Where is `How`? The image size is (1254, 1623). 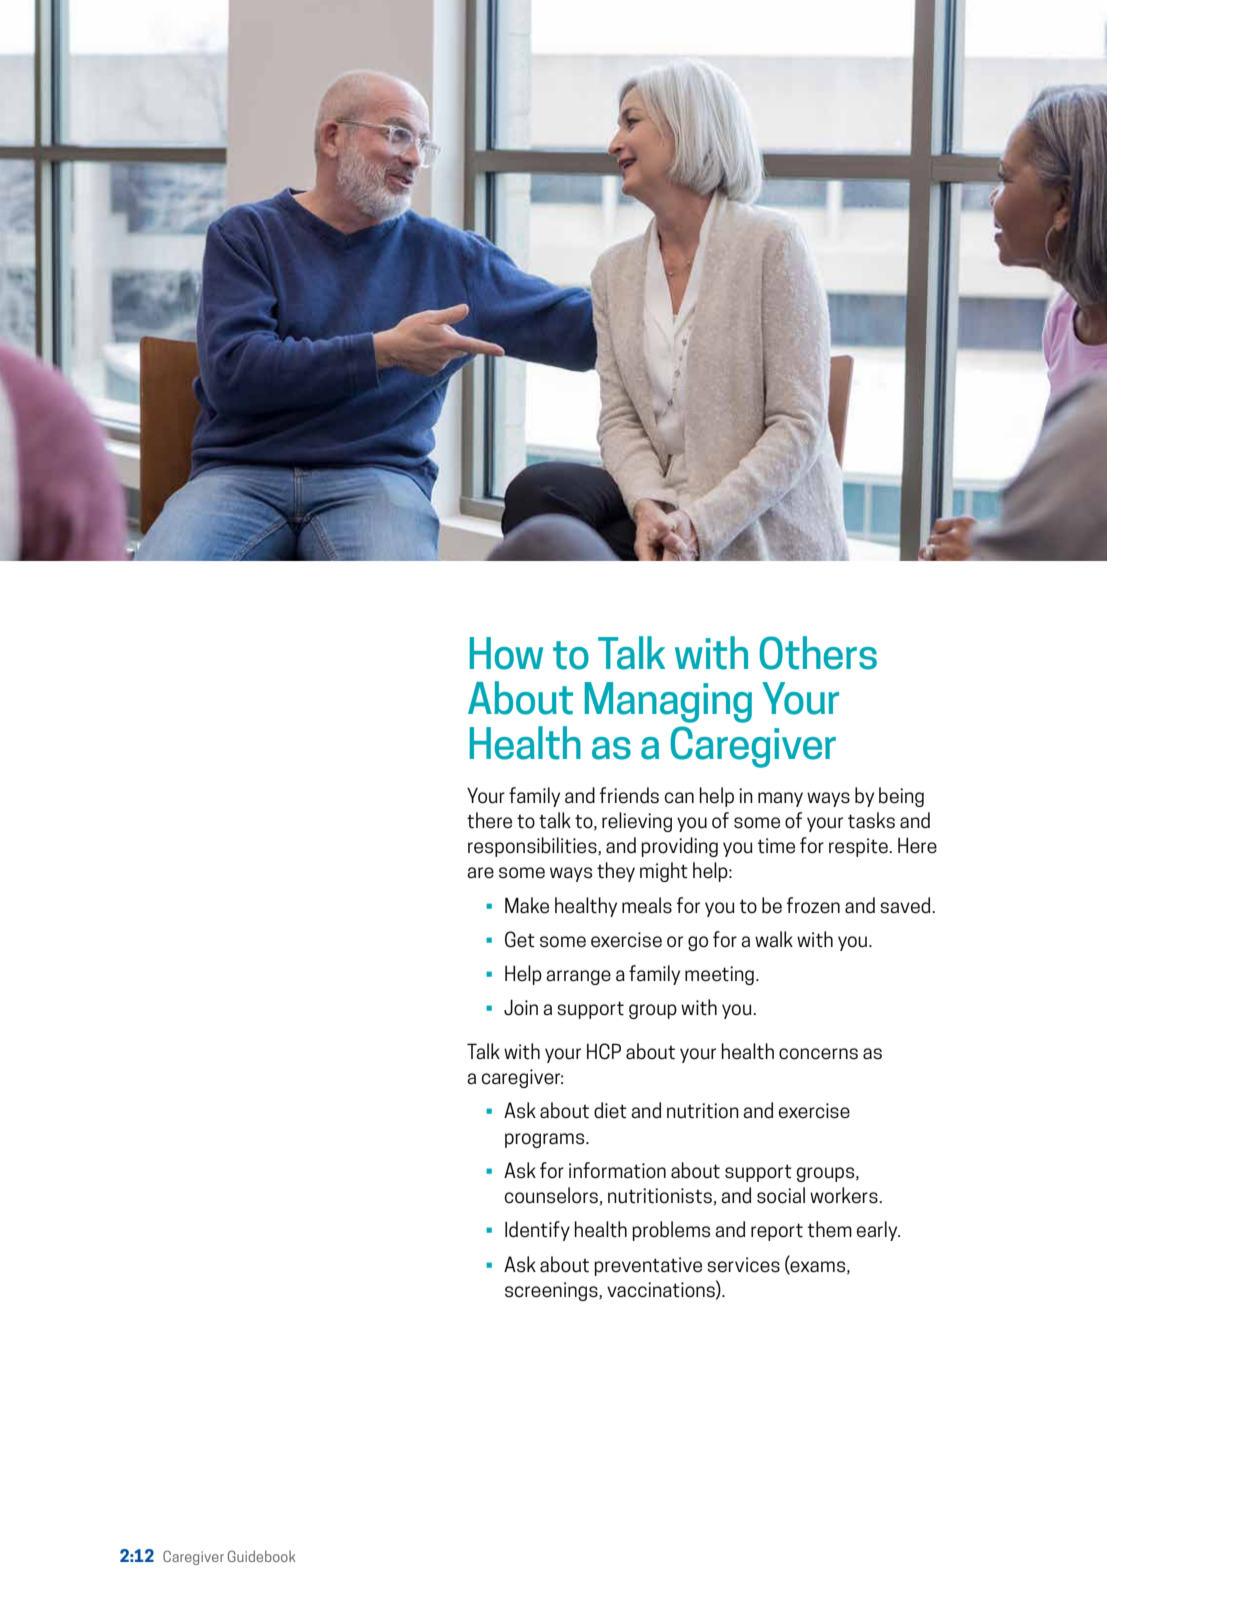
How is located at coordinates (506, 653).
